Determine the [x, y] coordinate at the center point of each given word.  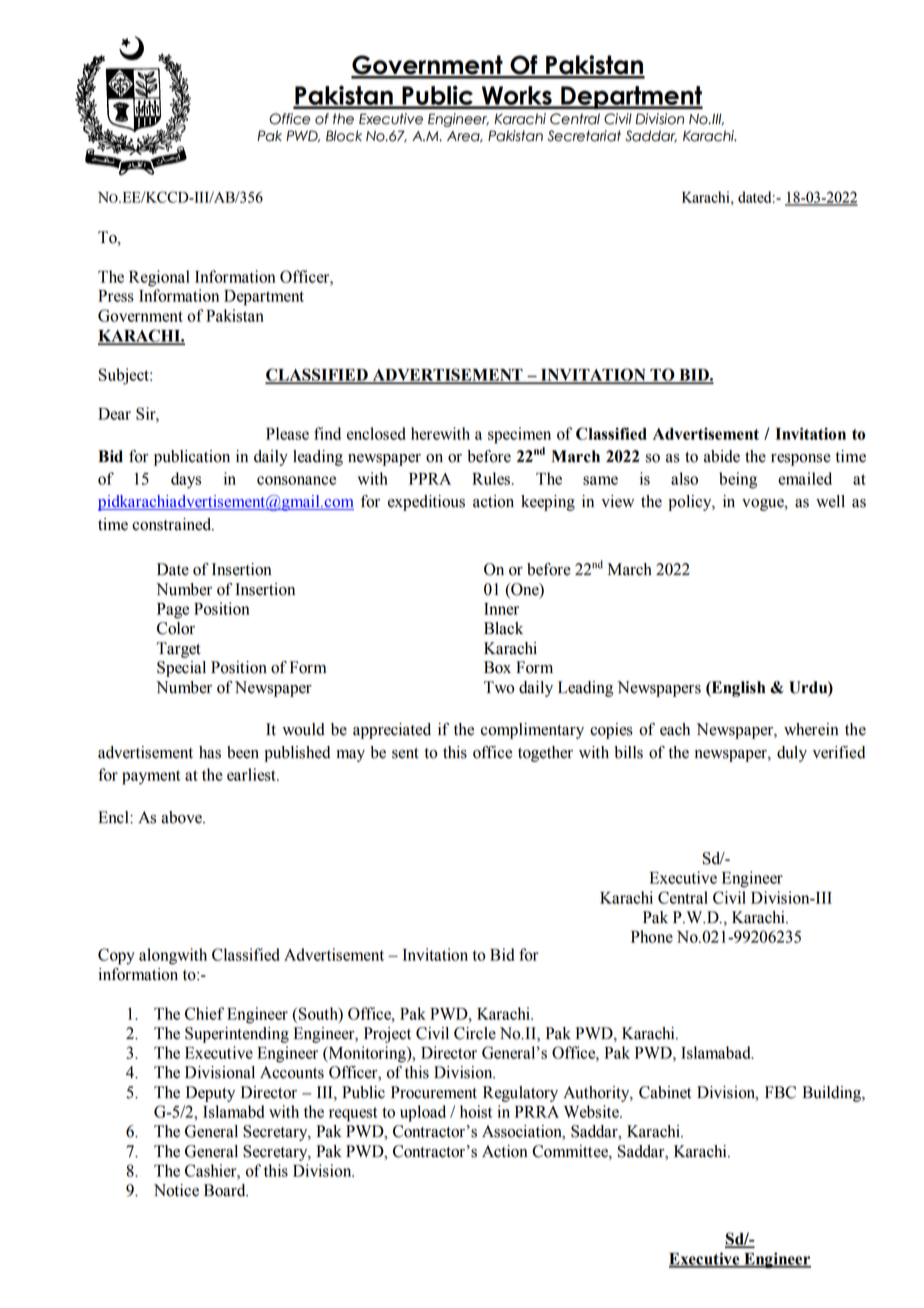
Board [226, 1190]
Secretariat [584, 136]
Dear [114, 414]
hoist [476, 1111]
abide [722, 456]
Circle [475, 1033]
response [801, 460]
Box [497, 667]
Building [833, 1094]
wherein [811, 729]
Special [181, 669]
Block [344, 136]
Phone [652, 936]
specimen [519, 435]
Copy [116, 956]
